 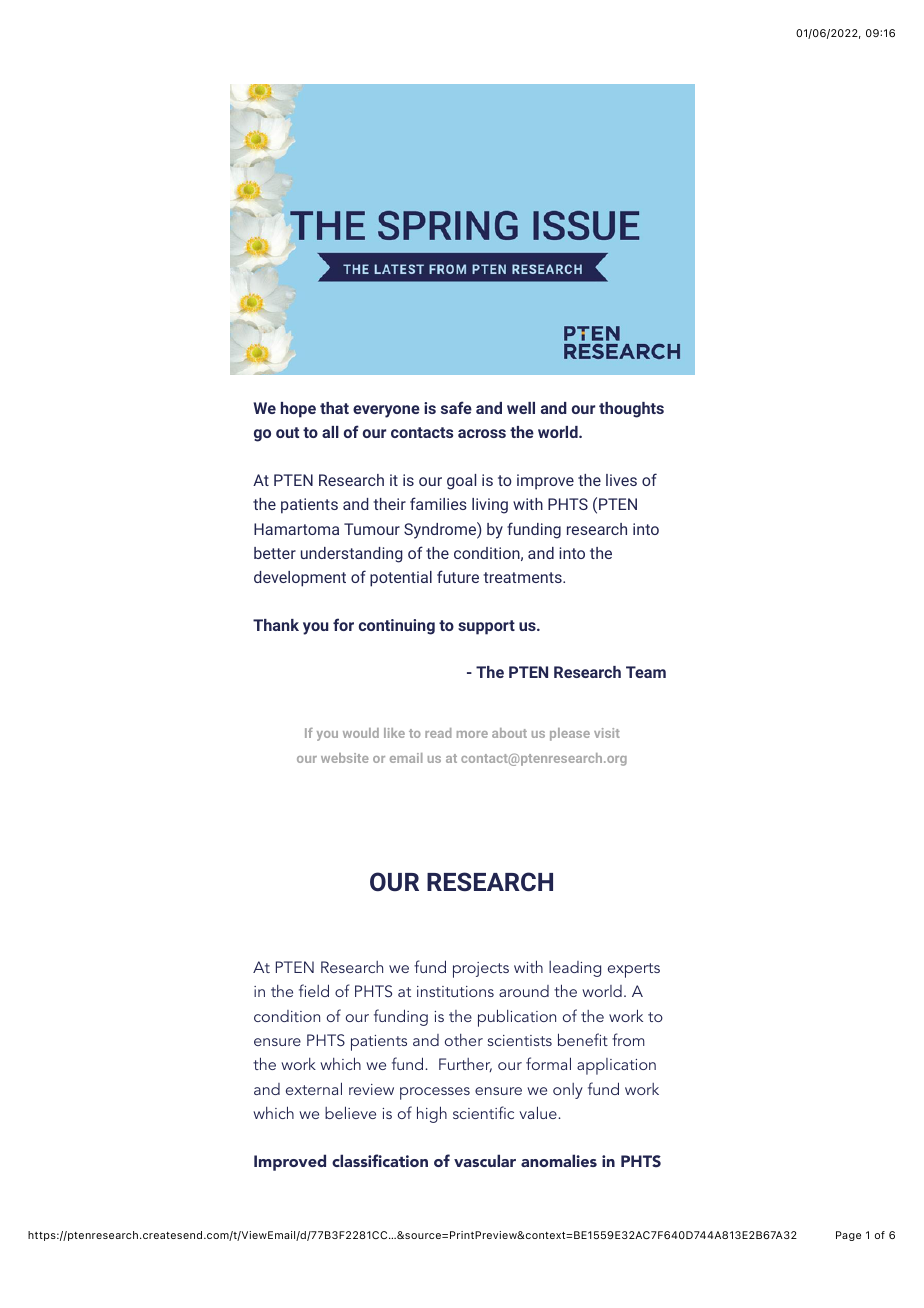 What do you see at coordinates (397, 627) in the document?
I see `continuing` at bounding box center [397, 627].
